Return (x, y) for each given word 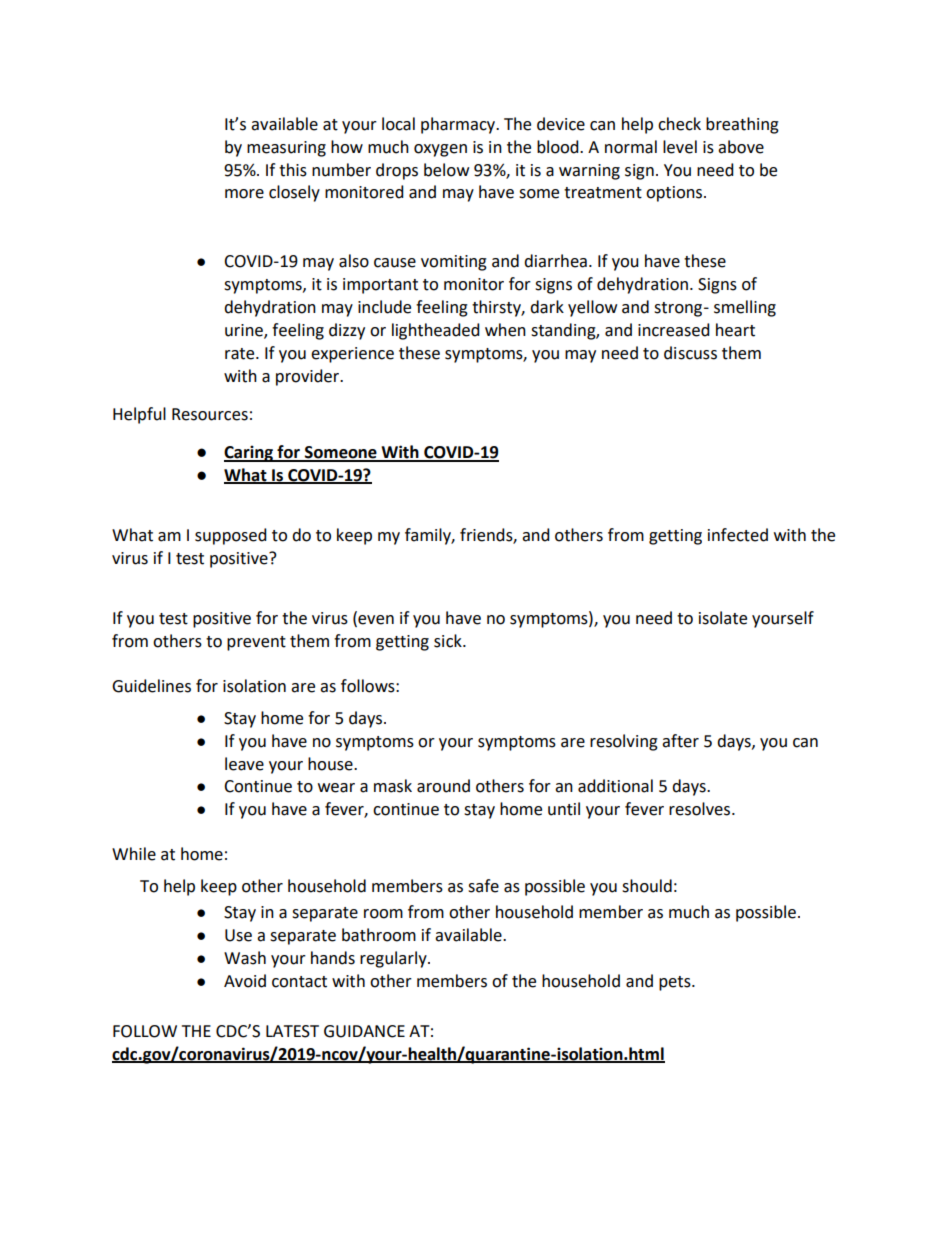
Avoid (245, 981)
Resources (210, 414)
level (680, 147)
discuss (690, 353)
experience (352, 355)
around (443, 786)
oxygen (440, 150)
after (680, 741)
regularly (394, 959)
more (244, 194)
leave (244, 764)
